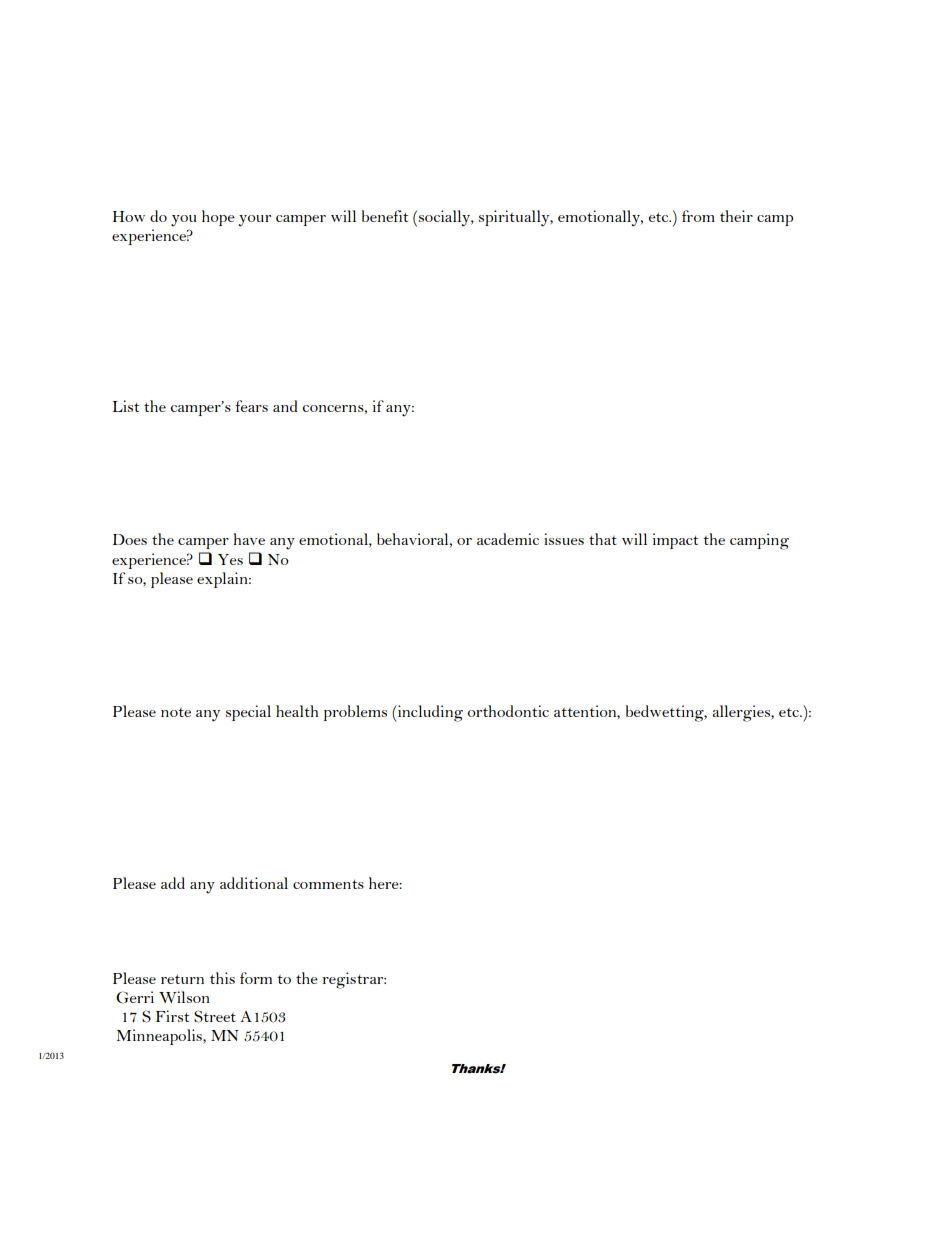  Describe the element at coordinates (249, 539) in the page. I see `have` at that location.
